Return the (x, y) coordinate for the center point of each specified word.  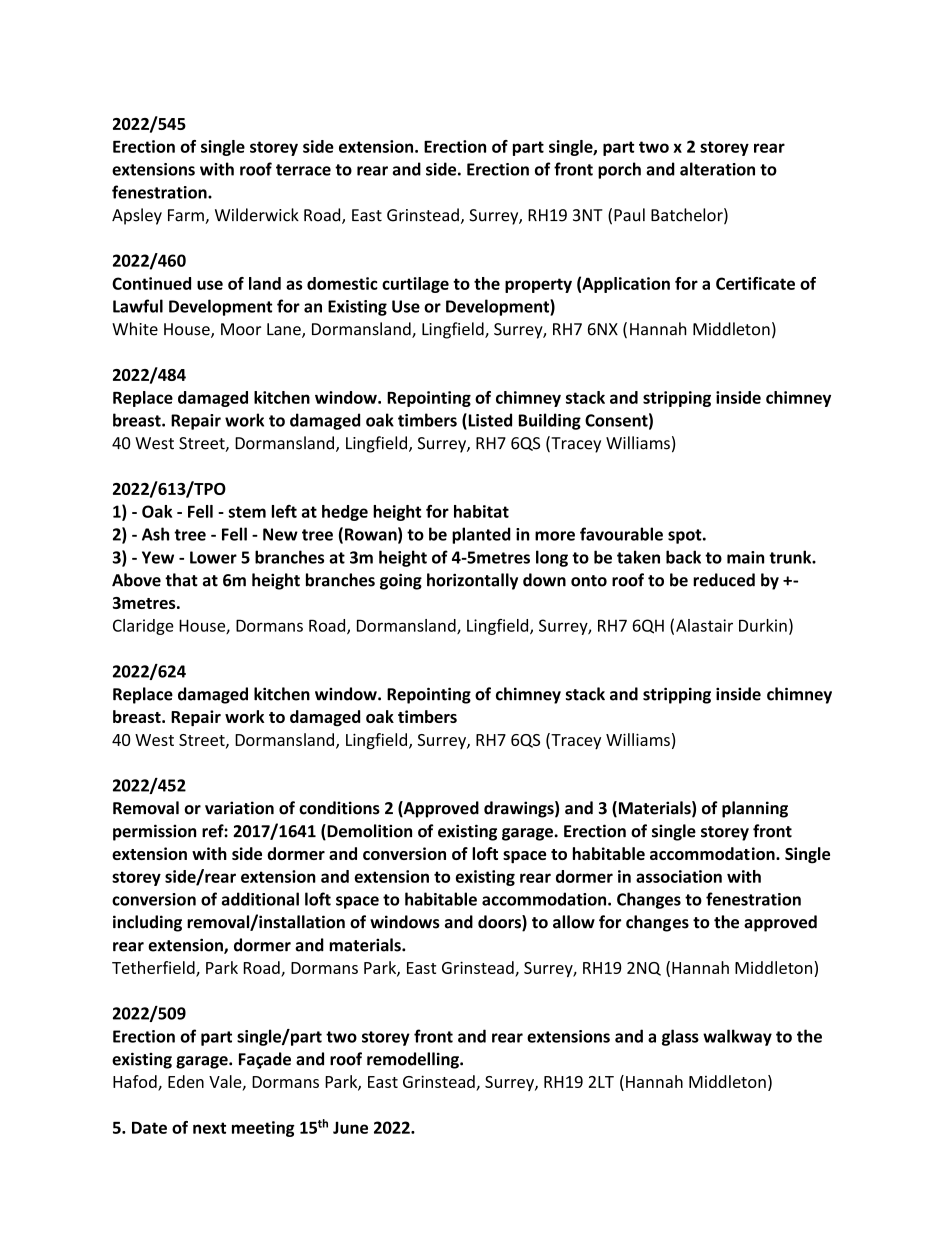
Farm (187, 216)
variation (239, 808)
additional (260, 899)
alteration (717, 169)
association (679, 876)
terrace (303, 170)
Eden (186, 1081)
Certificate (755, 283)
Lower (213, 557)
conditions (339, 808)
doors (500, 923)
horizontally (472, 581)
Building (550, 421)
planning (755, 809)
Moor (241, 329)
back (683, 557)
